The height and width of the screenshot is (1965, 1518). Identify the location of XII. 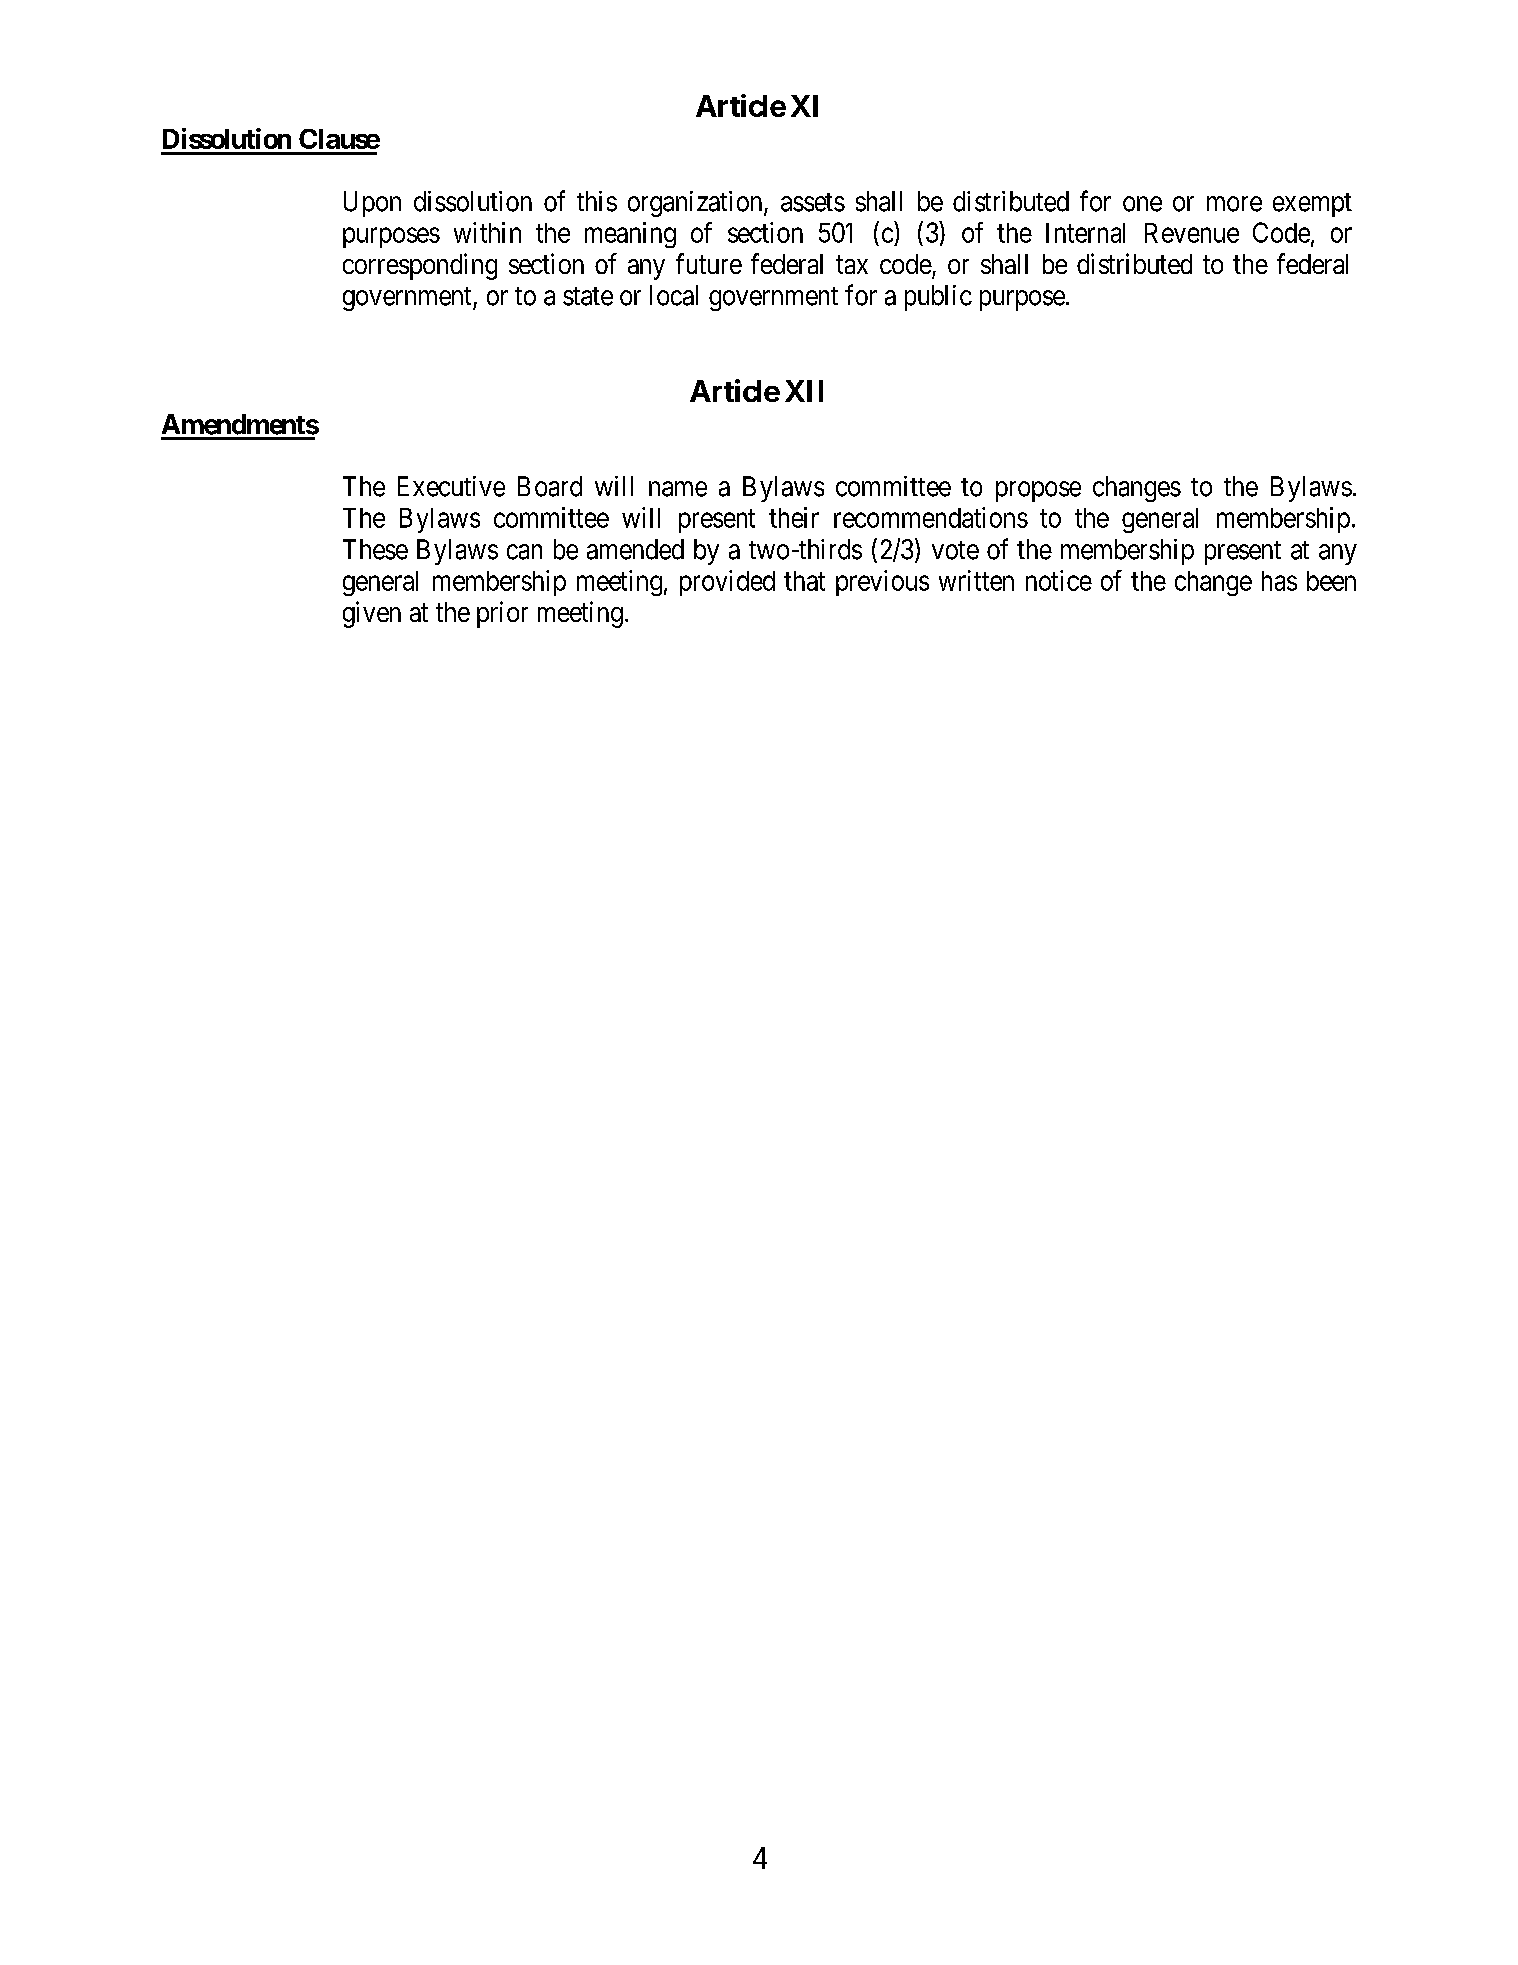
(804, 391).
